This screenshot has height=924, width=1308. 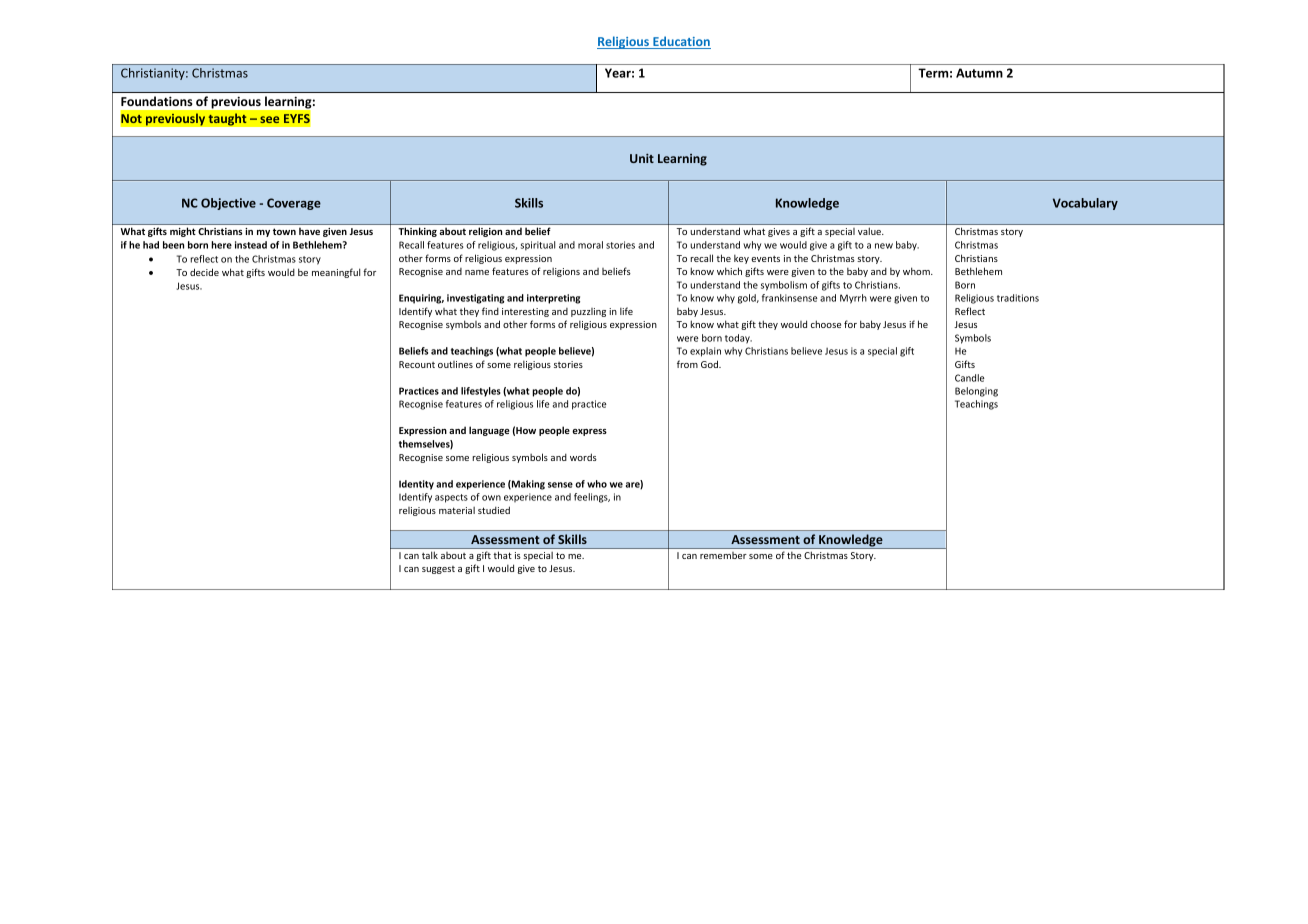 What do you see at coordinates (870, 231) in the screenshot?
I see `value` at bounding box center [870, 231].
